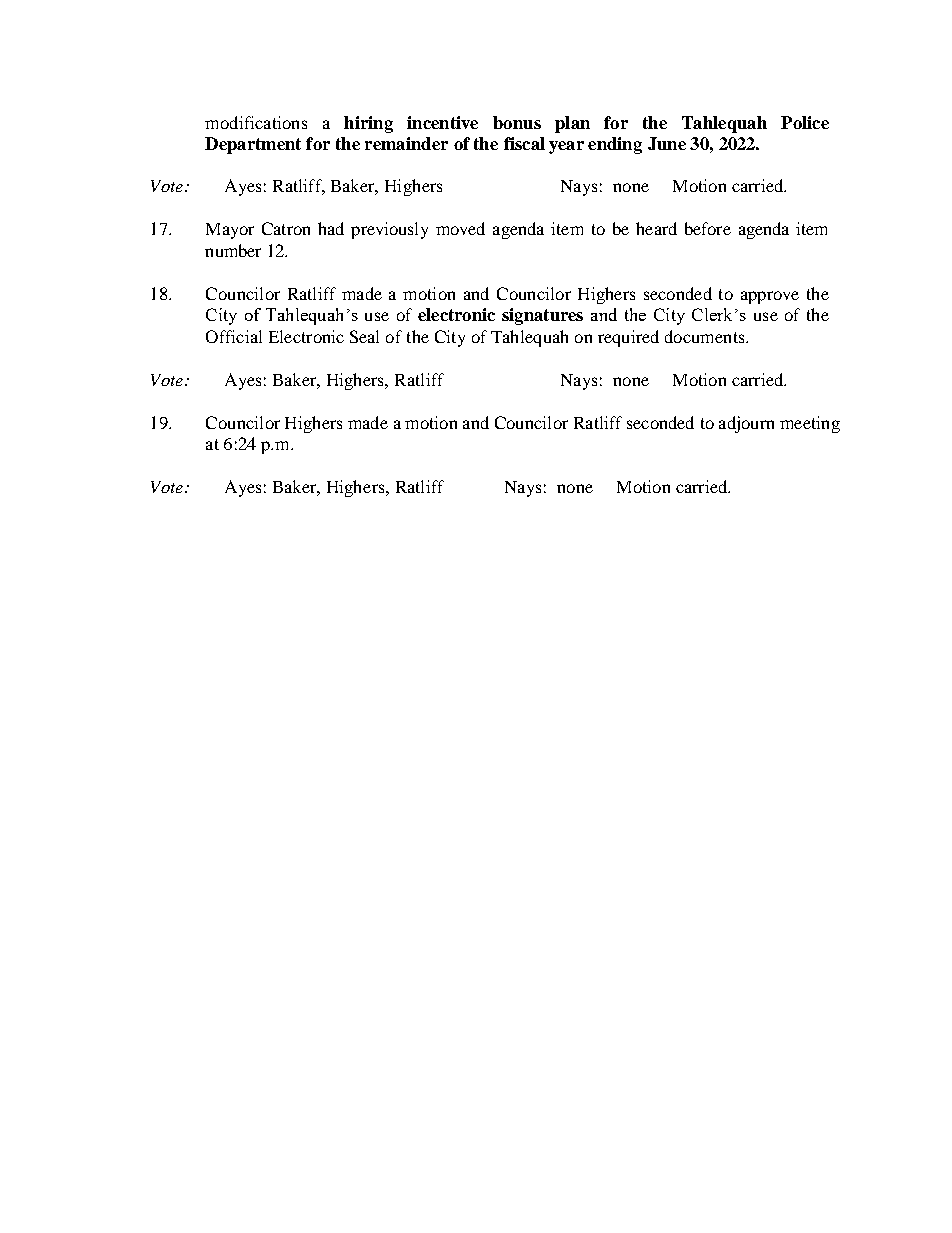 The height and width of the page is (1233, 952). I want to click on Seal, so click(364, 336).
